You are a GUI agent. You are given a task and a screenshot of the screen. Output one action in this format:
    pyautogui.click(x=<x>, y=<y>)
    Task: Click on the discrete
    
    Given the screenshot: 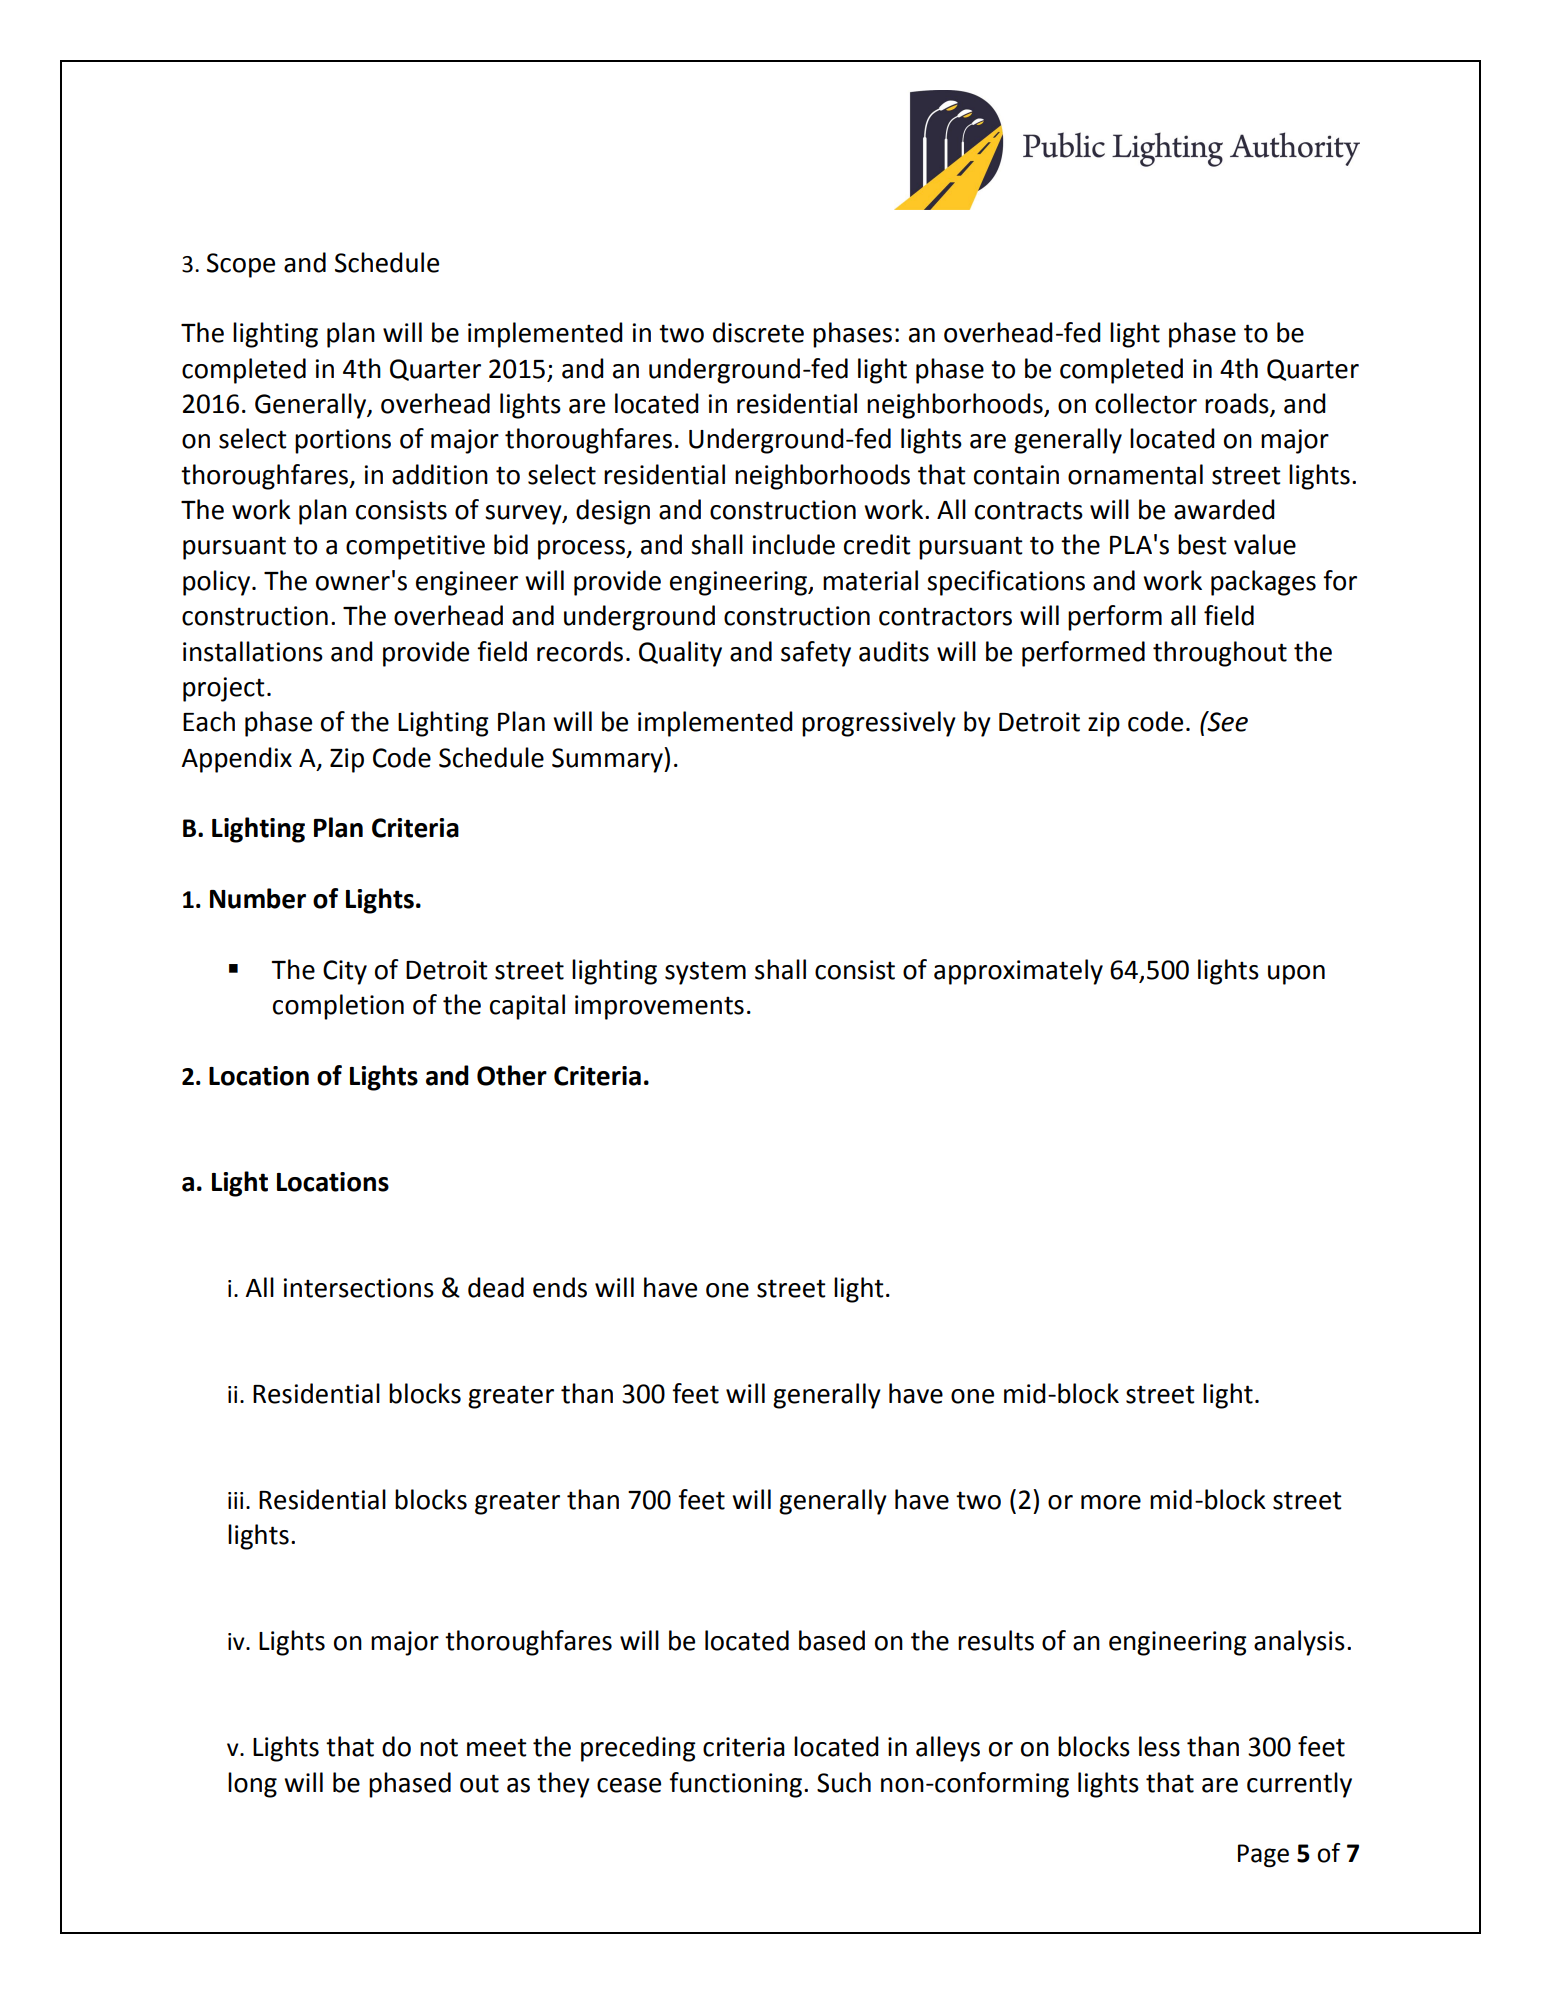 What is the action you would take?
    pyautogui.click(x=758, y=332)
